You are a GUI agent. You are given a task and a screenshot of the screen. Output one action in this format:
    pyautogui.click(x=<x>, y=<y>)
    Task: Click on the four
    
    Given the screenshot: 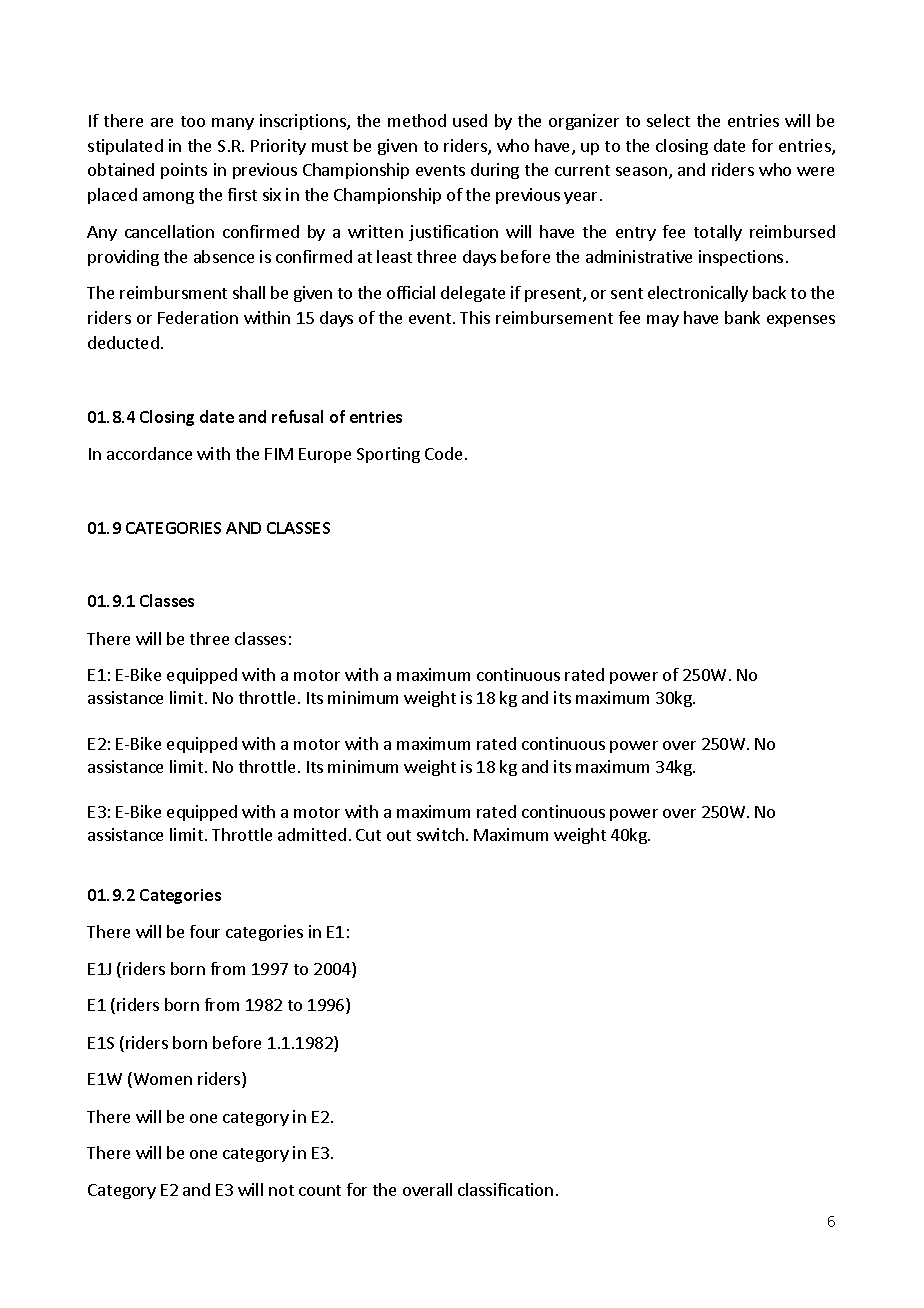 What is the action you would take?
    pyautogui.click(x=205, y=931)
